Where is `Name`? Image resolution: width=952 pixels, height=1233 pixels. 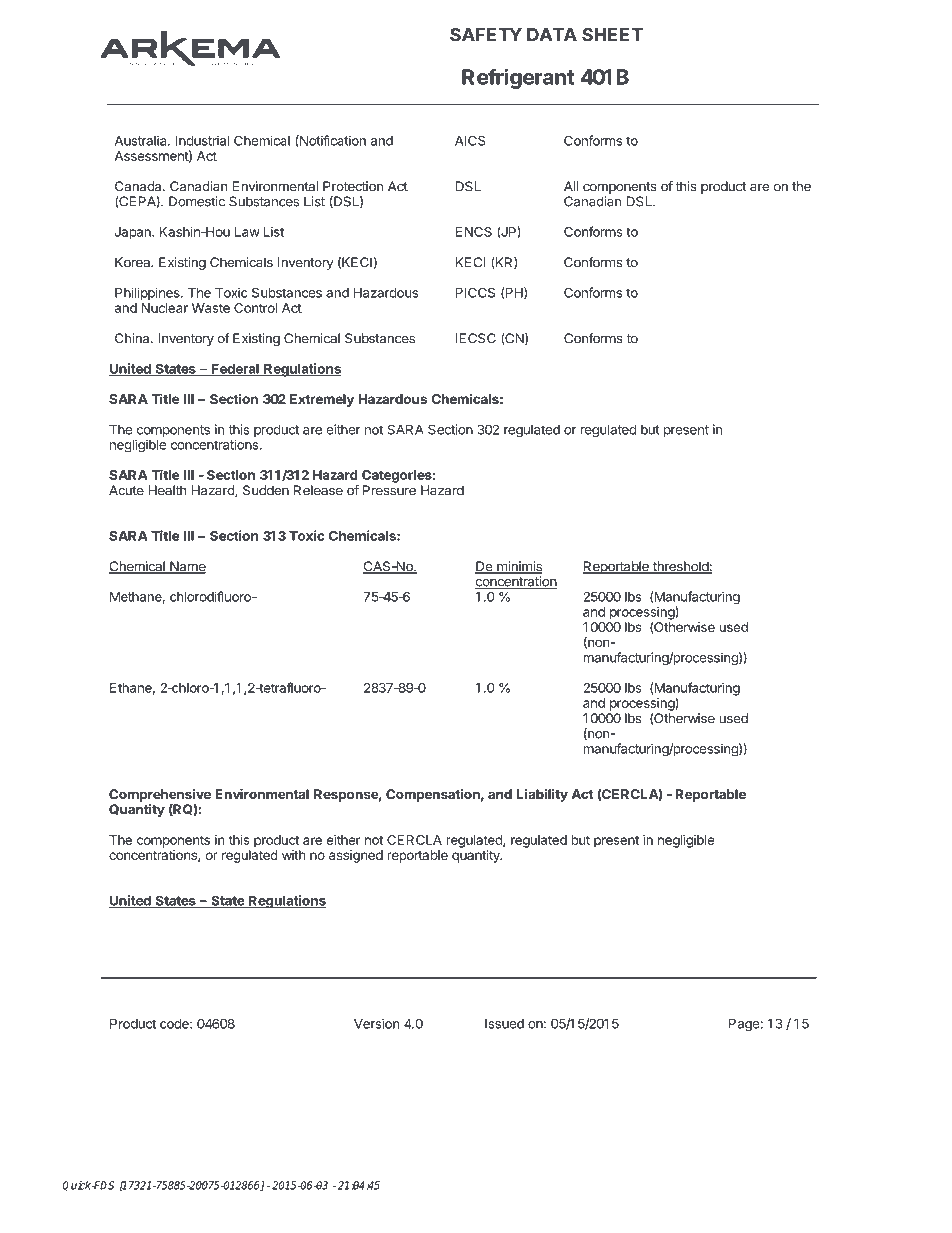
Name is located at coordinates (187, 567).
